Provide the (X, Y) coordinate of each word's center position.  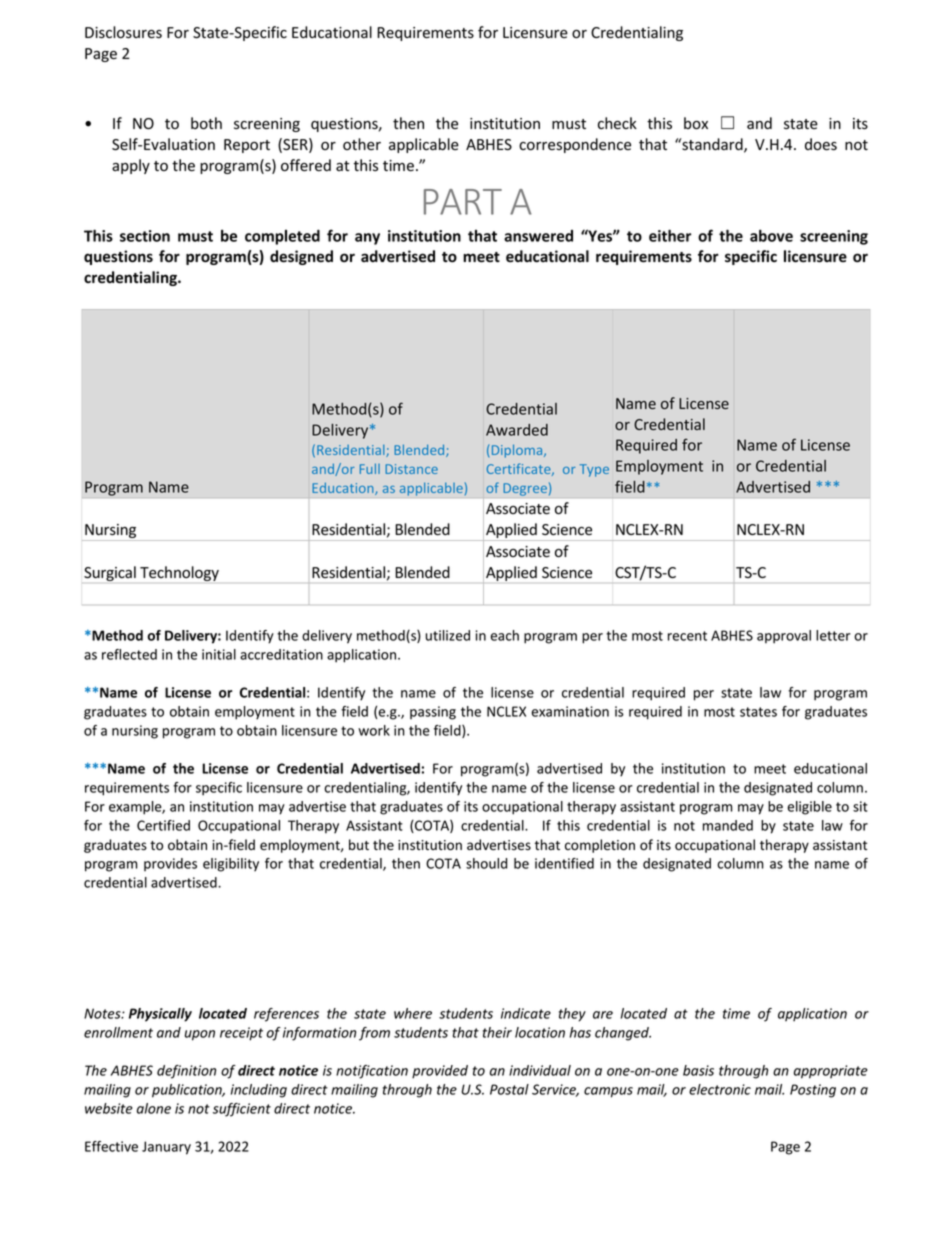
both (206, 123)
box (696, 123)
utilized (447, 635)
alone (154, 1108)
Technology (179, 573)
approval (784, 637)
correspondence (575, 145)
